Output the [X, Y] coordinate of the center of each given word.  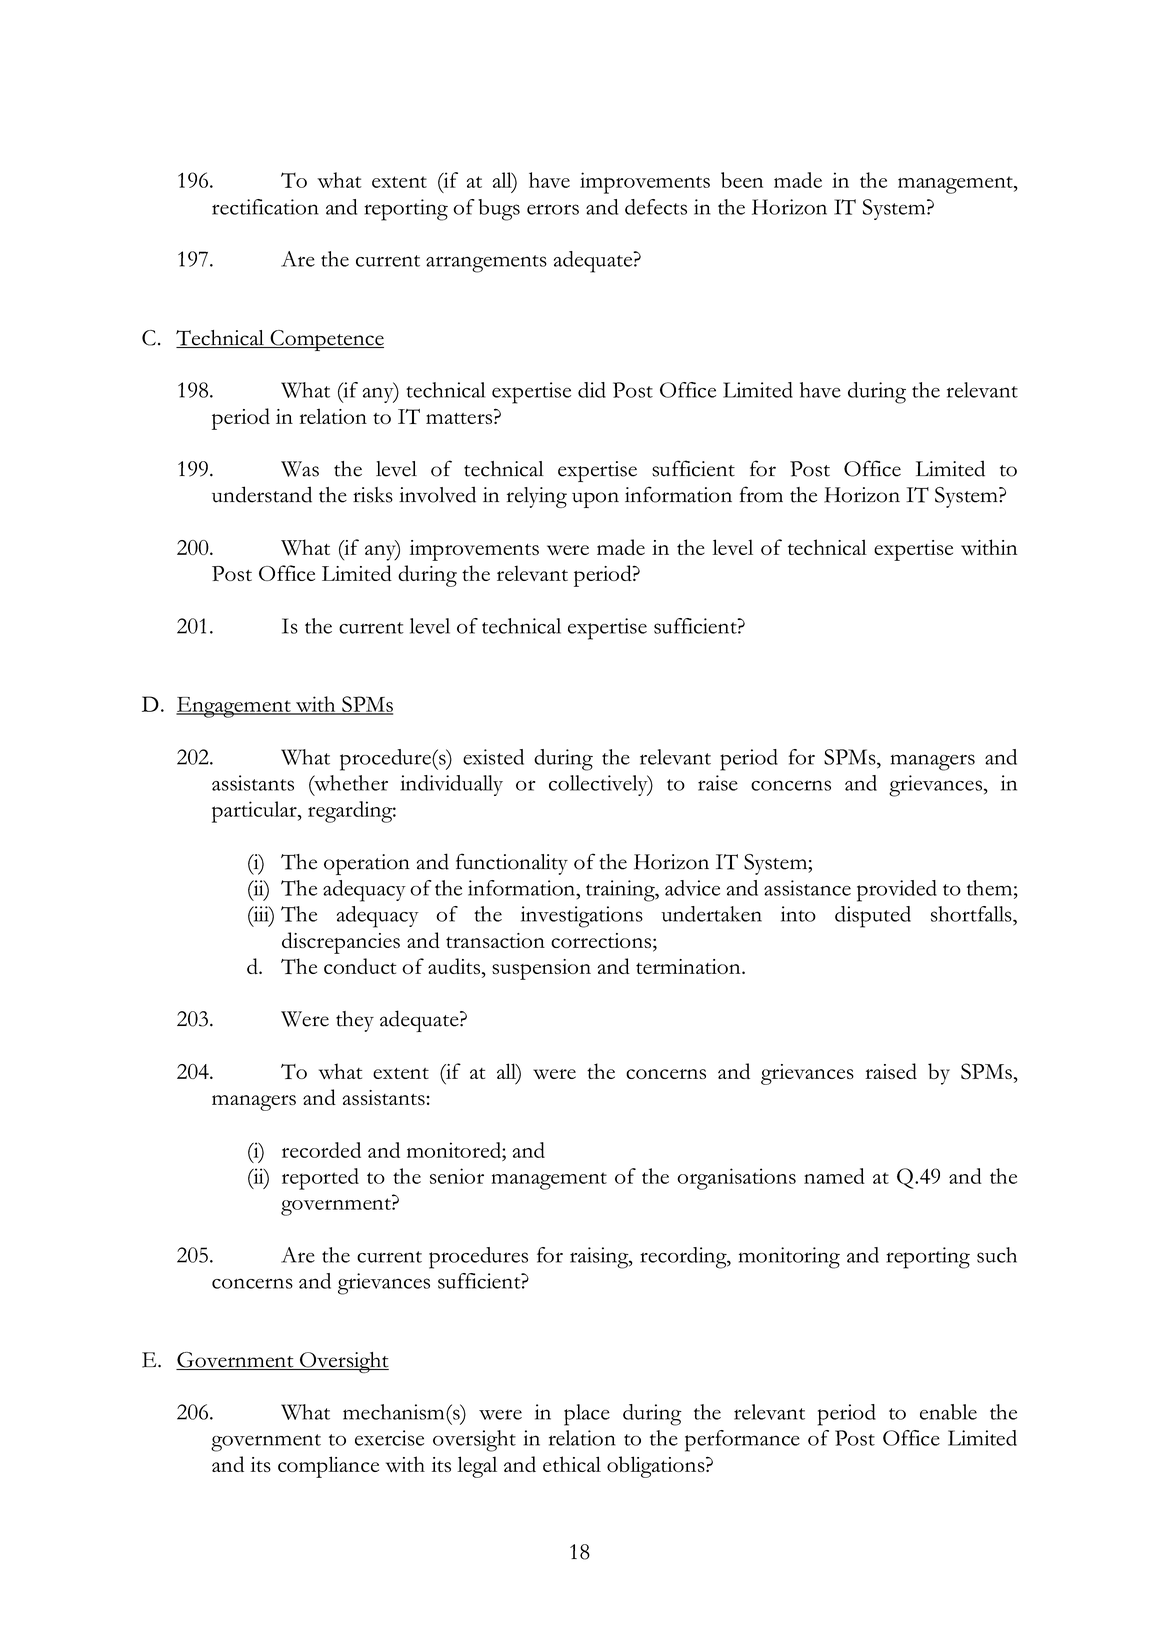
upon [595, 500]
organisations [736, 1179]
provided [897, 891]
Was [300, 469]
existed [493, 757]
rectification [265, 207]
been [742, 180]
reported [320, 1179]
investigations [582, 917]
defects [656, 207]
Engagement [234, 707]
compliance [328, 1467]
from [761, 494]
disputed [873, 917]
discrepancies [341, 943]
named [834, 1176]
